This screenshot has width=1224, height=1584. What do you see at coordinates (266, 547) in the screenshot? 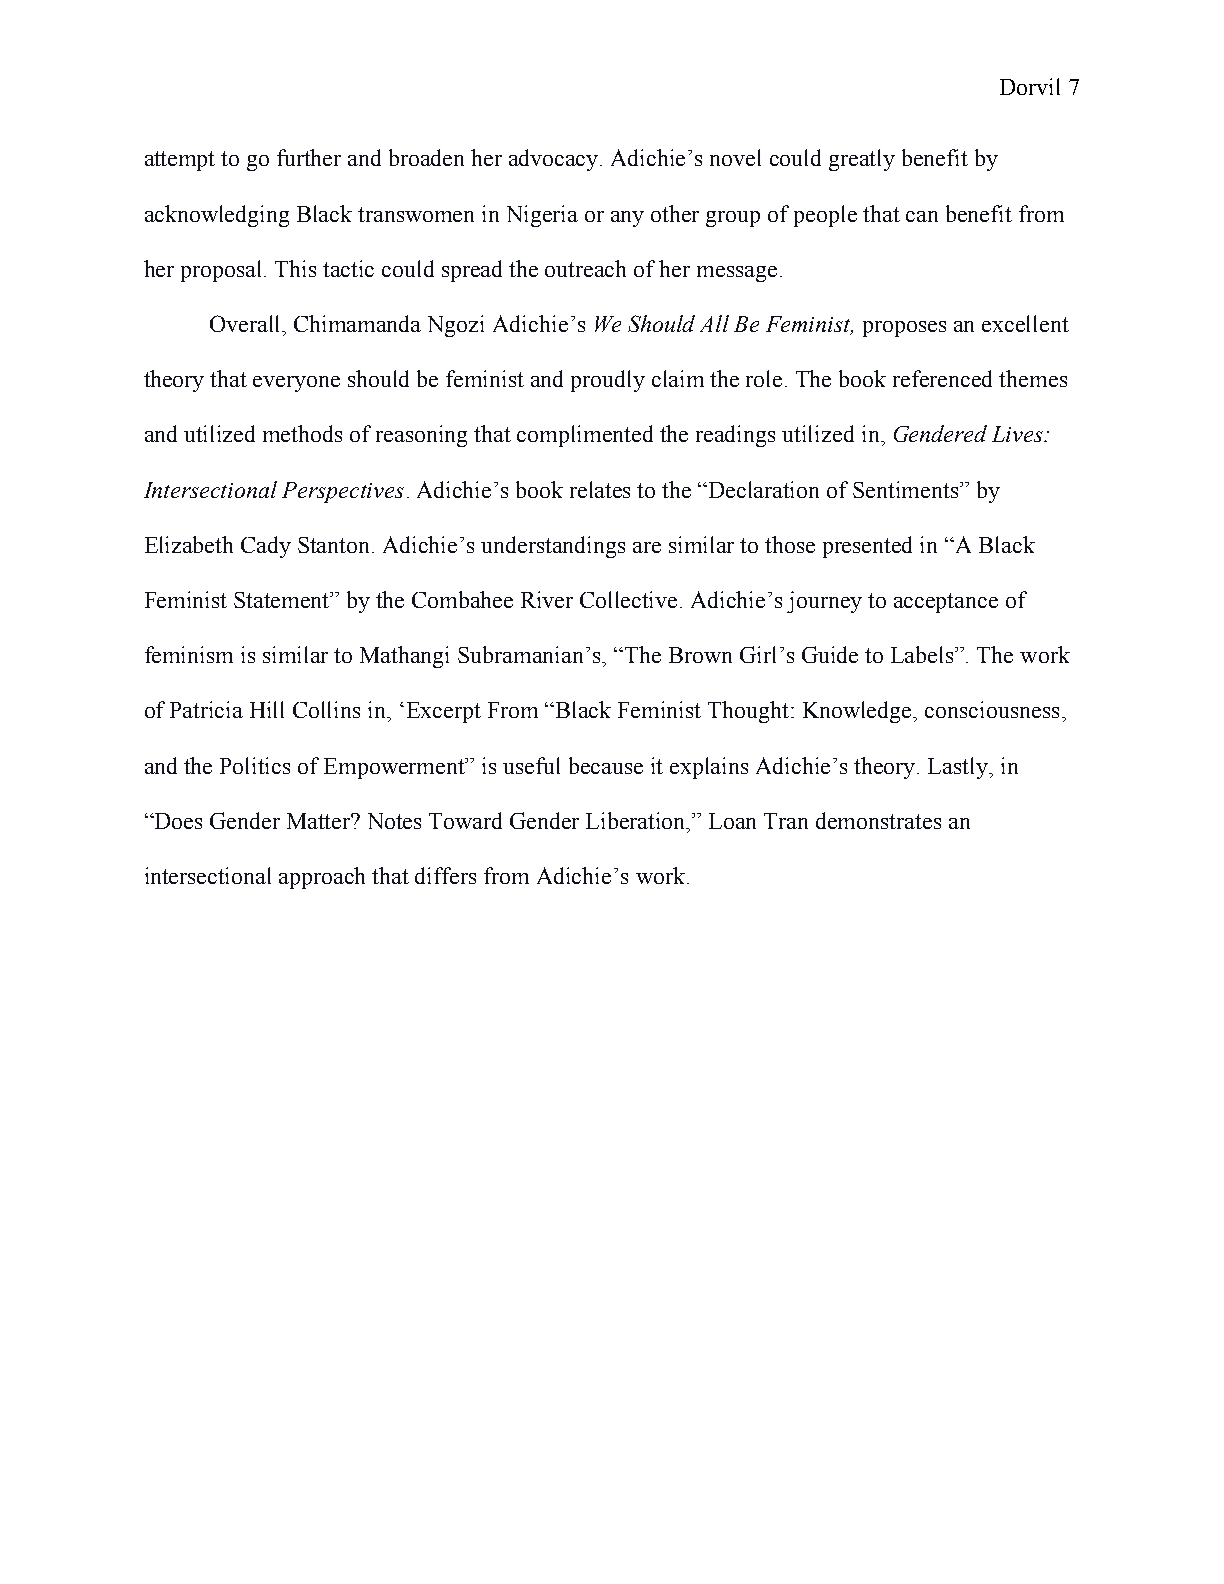
I see `Cady` at bounding box center [266, 547].
